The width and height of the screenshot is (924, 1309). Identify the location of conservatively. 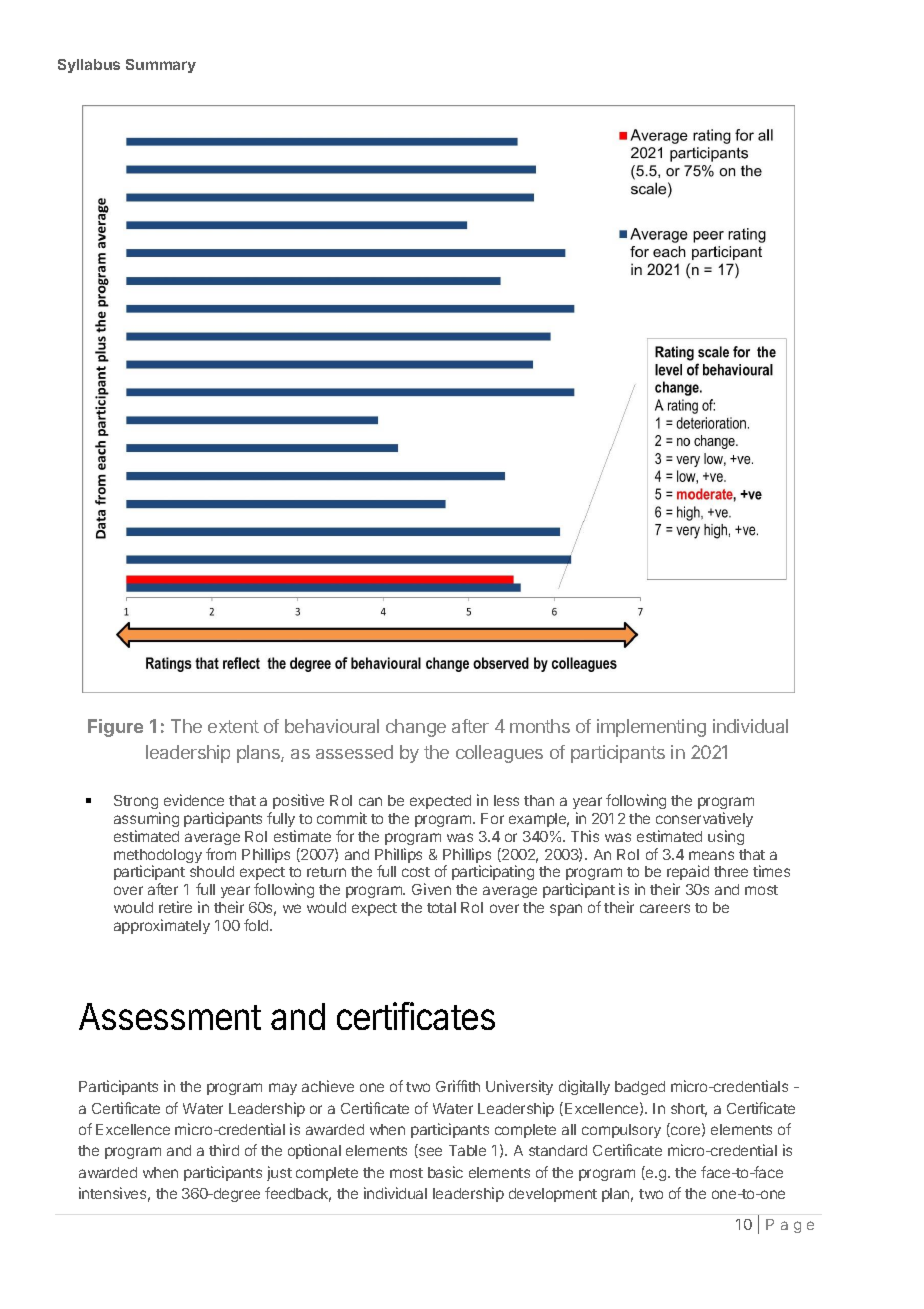
(704, 819).
